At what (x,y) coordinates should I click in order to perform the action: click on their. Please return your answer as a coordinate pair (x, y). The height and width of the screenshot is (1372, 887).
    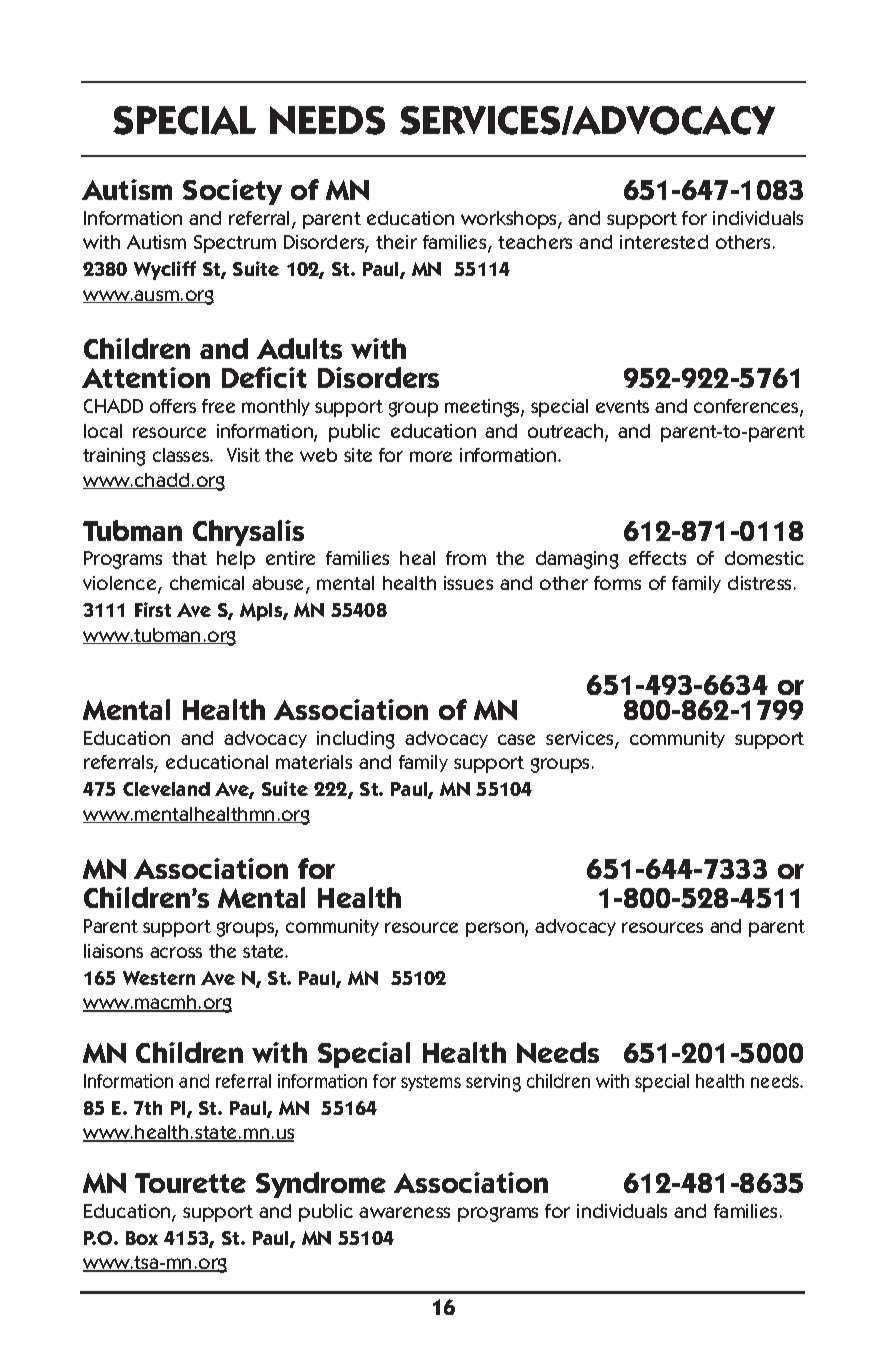
    Looking at the image, I should click on (396, 242).
